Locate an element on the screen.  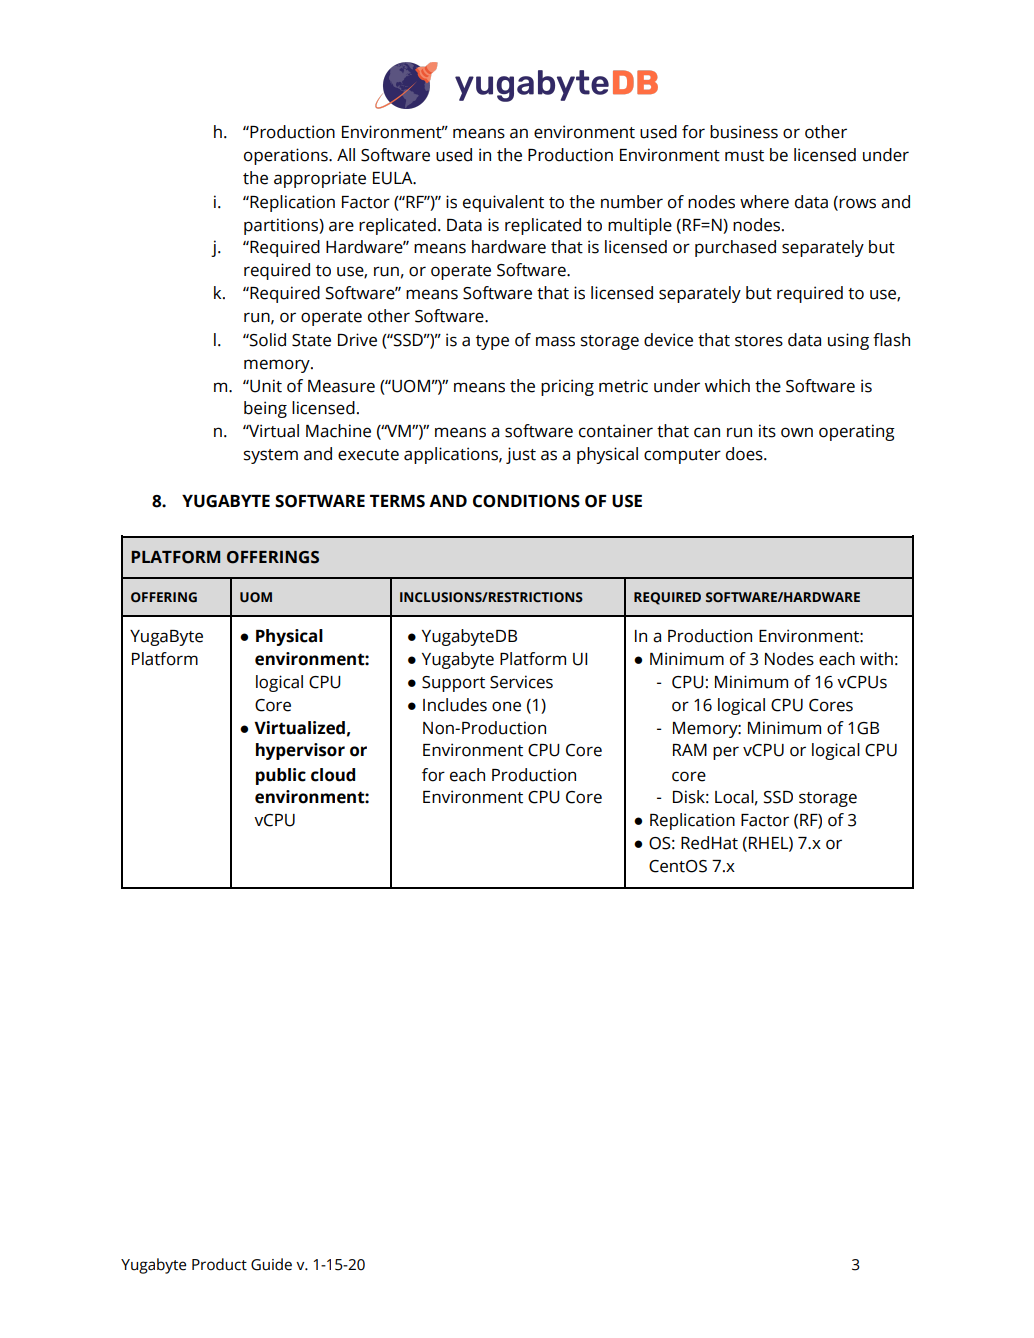
RAM is located at coordinates (690, 750).
